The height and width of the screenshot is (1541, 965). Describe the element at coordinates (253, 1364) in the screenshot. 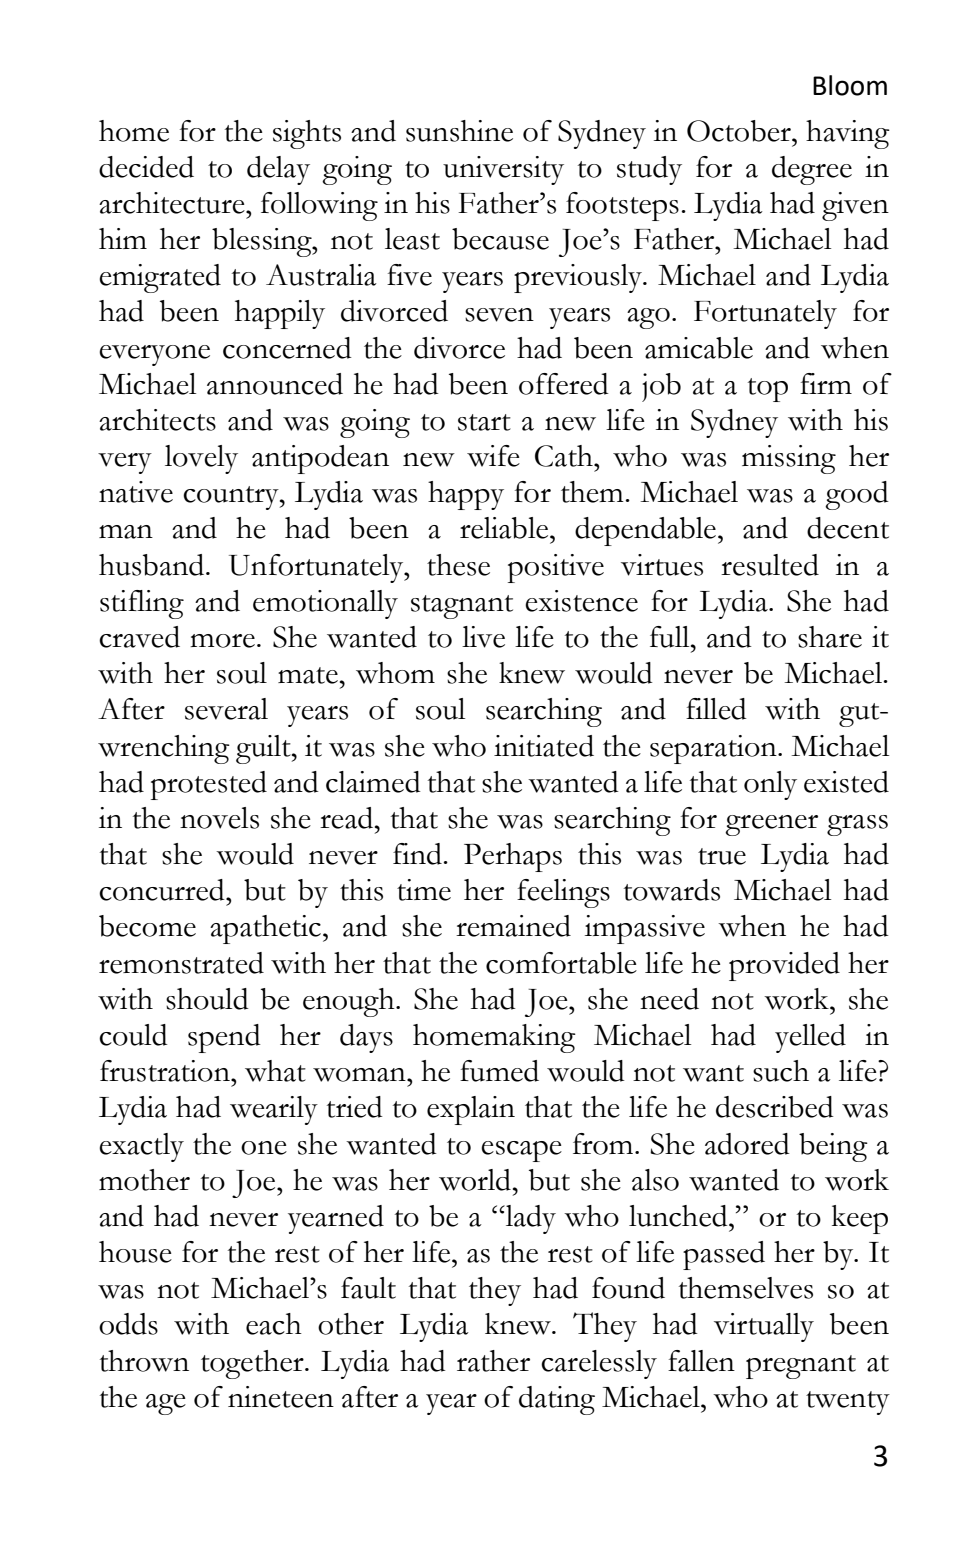

I see `together` at that location.
